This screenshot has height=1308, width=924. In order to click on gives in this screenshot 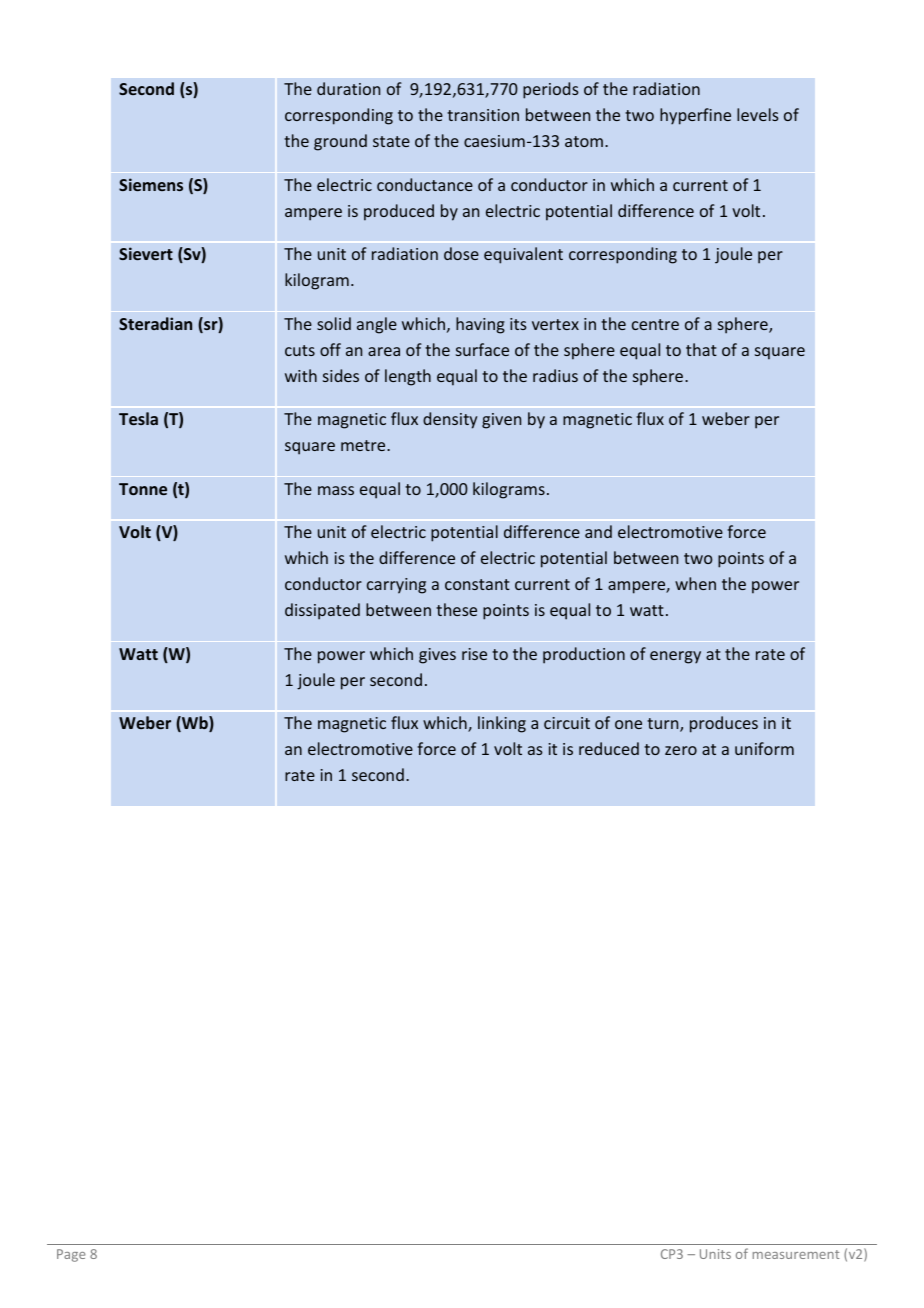, I will do `click(437, 656)`.
